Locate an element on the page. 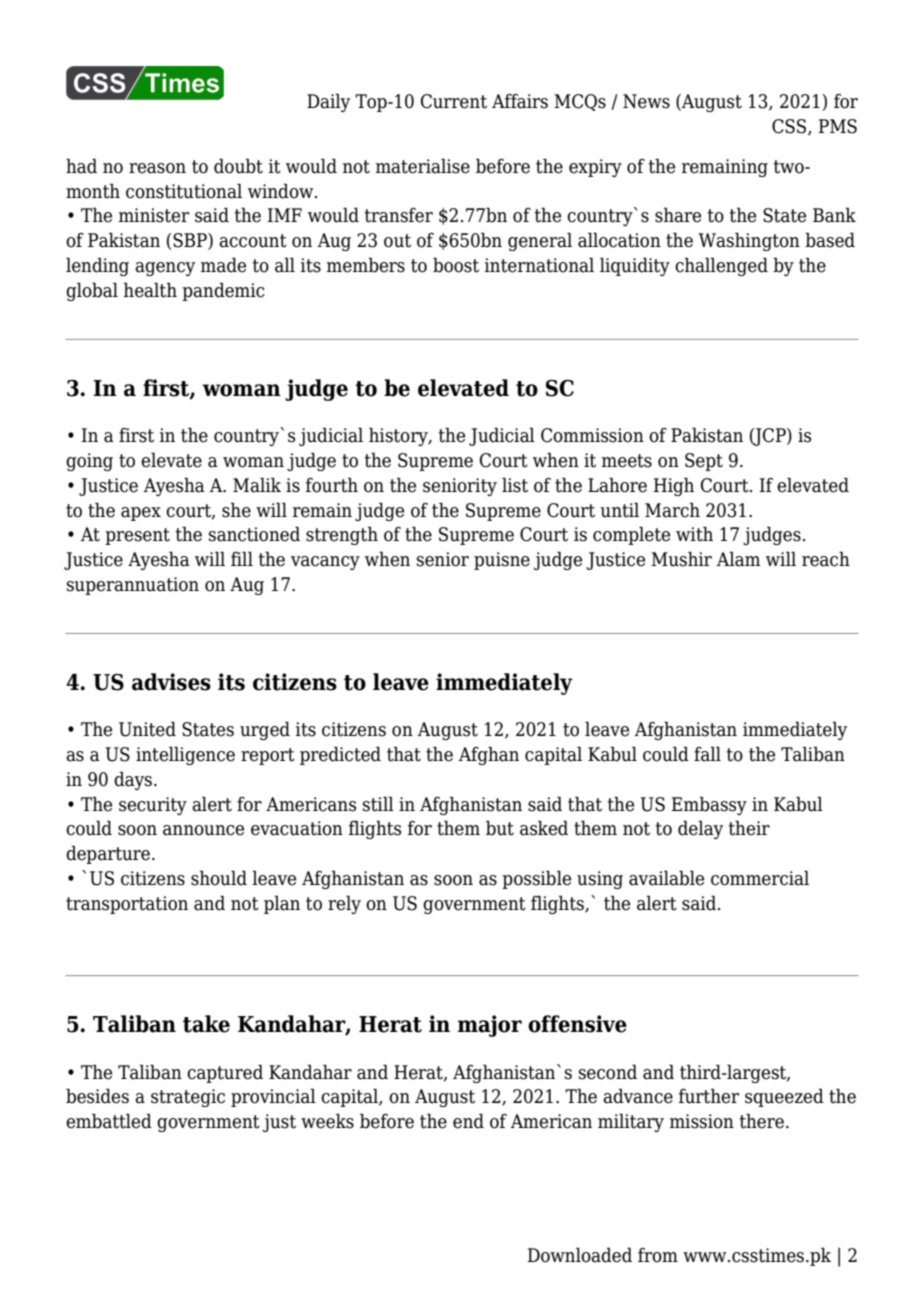  PMS is located at coordinates (837, 126).
